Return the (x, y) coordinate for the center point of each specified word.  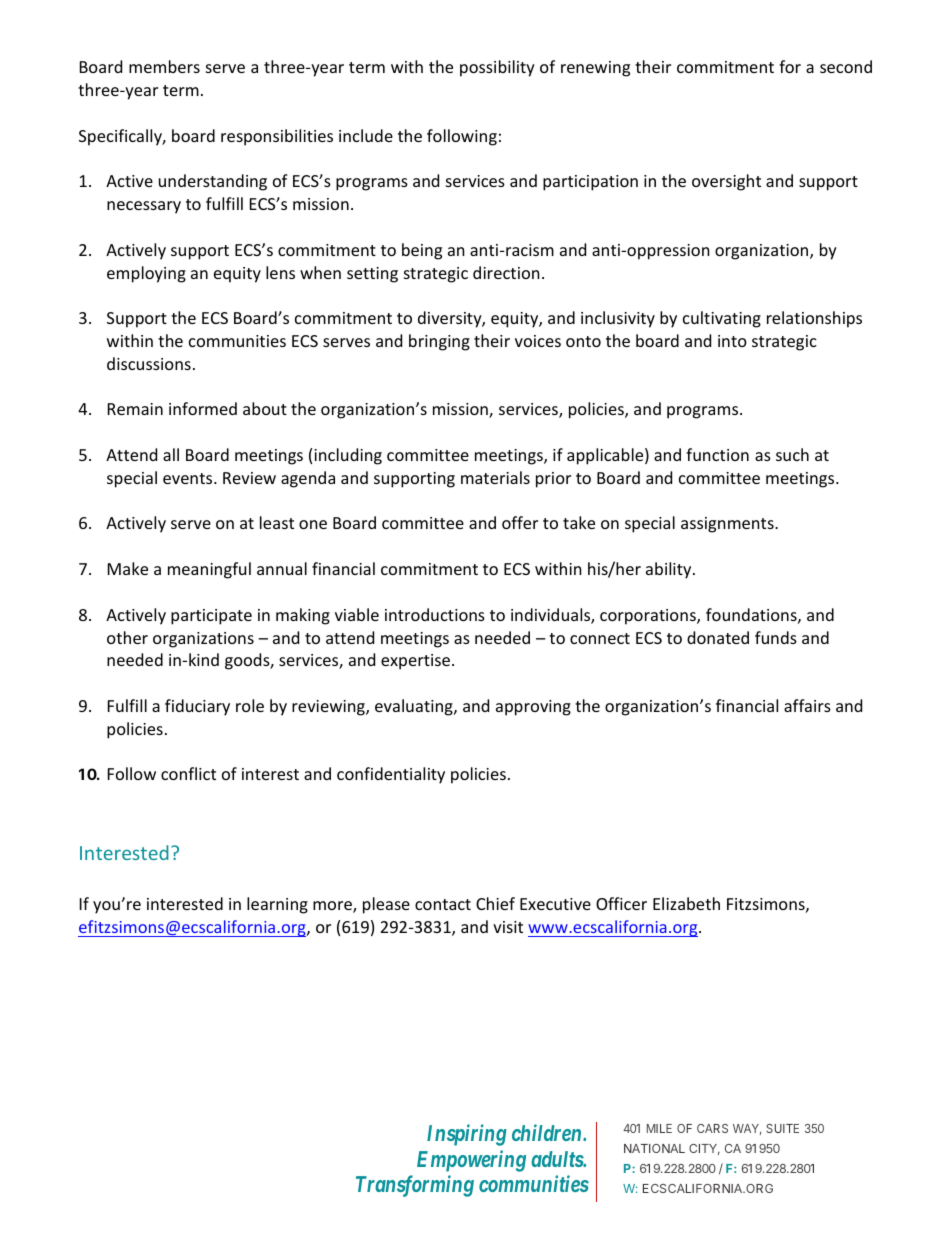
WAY (747, 1129)
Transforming (415, 1186)
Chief (495, 903)
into (732, 341)
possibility (497, 68)
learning (277, 905)
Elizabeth (686, 903)
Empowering (471, 1161)
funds (776, 637)
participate (211, 617)
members (164, 66)
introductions (435, 614)
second (846, 66)
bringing (439, 342)
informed (203, 408)
